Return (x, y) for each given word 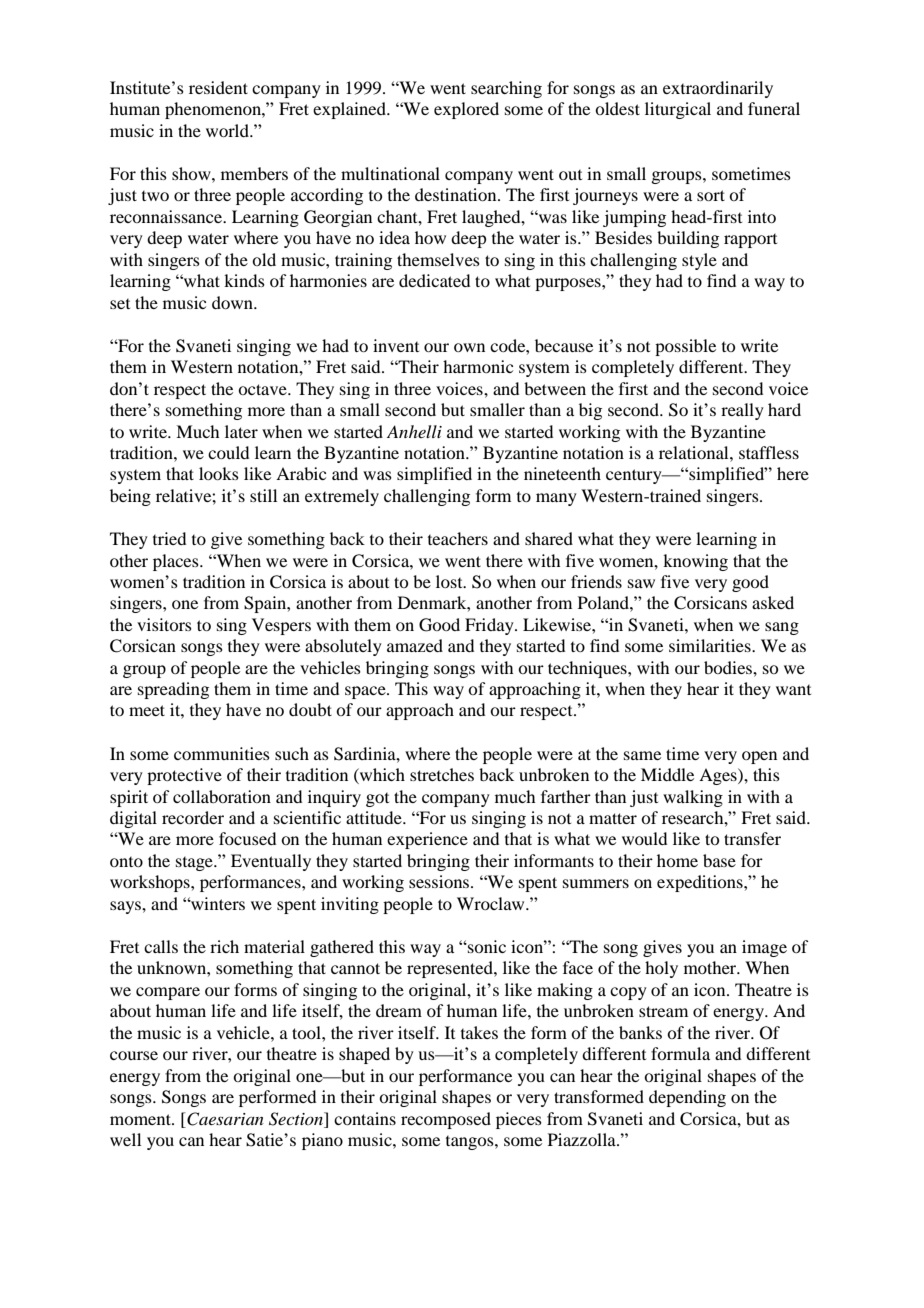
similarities (711, 645)
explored (466, 110)
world (228, 130)
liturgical (678, 110)
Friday (490, 626)
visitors (164, 624)
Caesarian (224, 1119)
